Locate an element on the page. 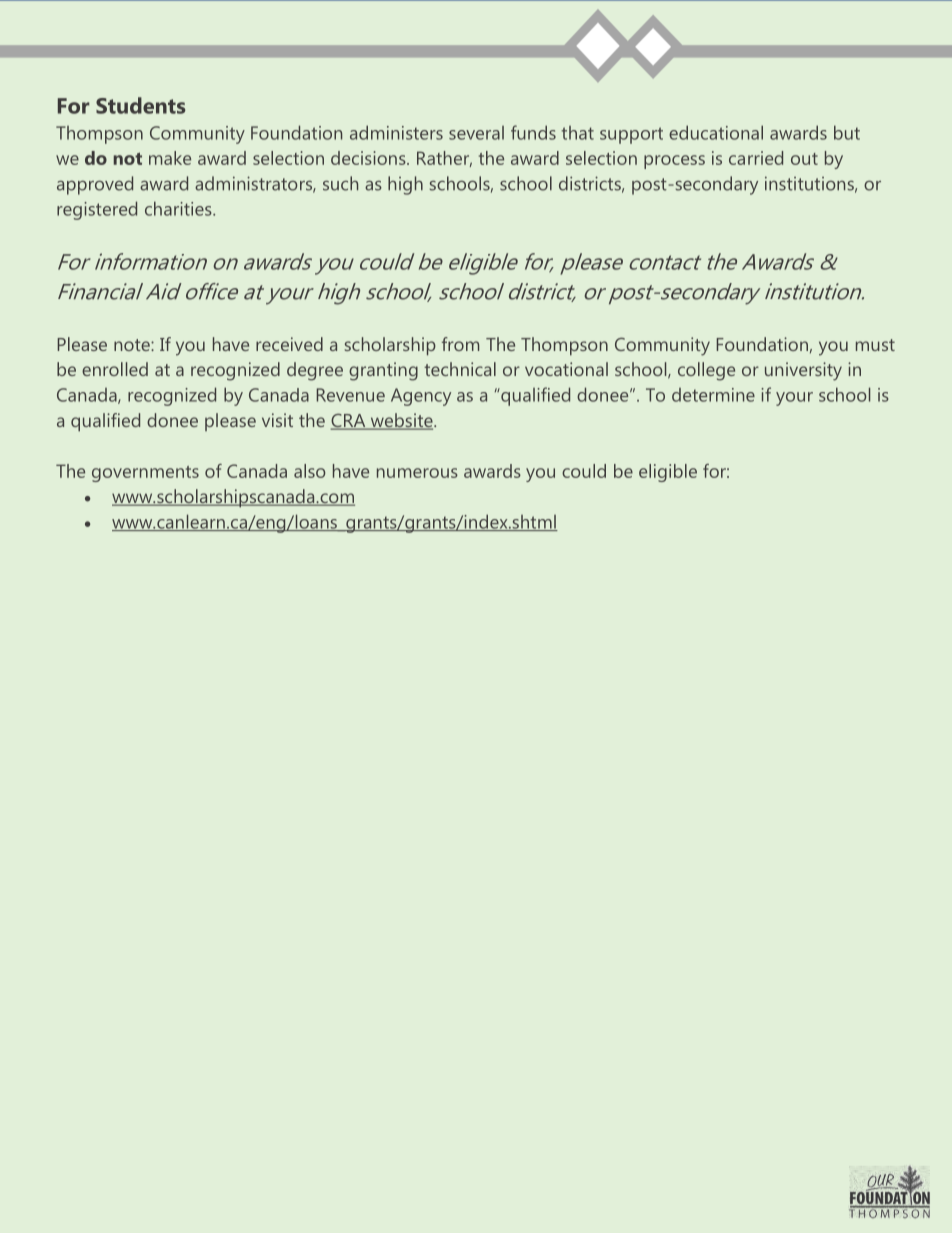 This page has width=952, height=1233. from is located at coordinates (460, 344).
